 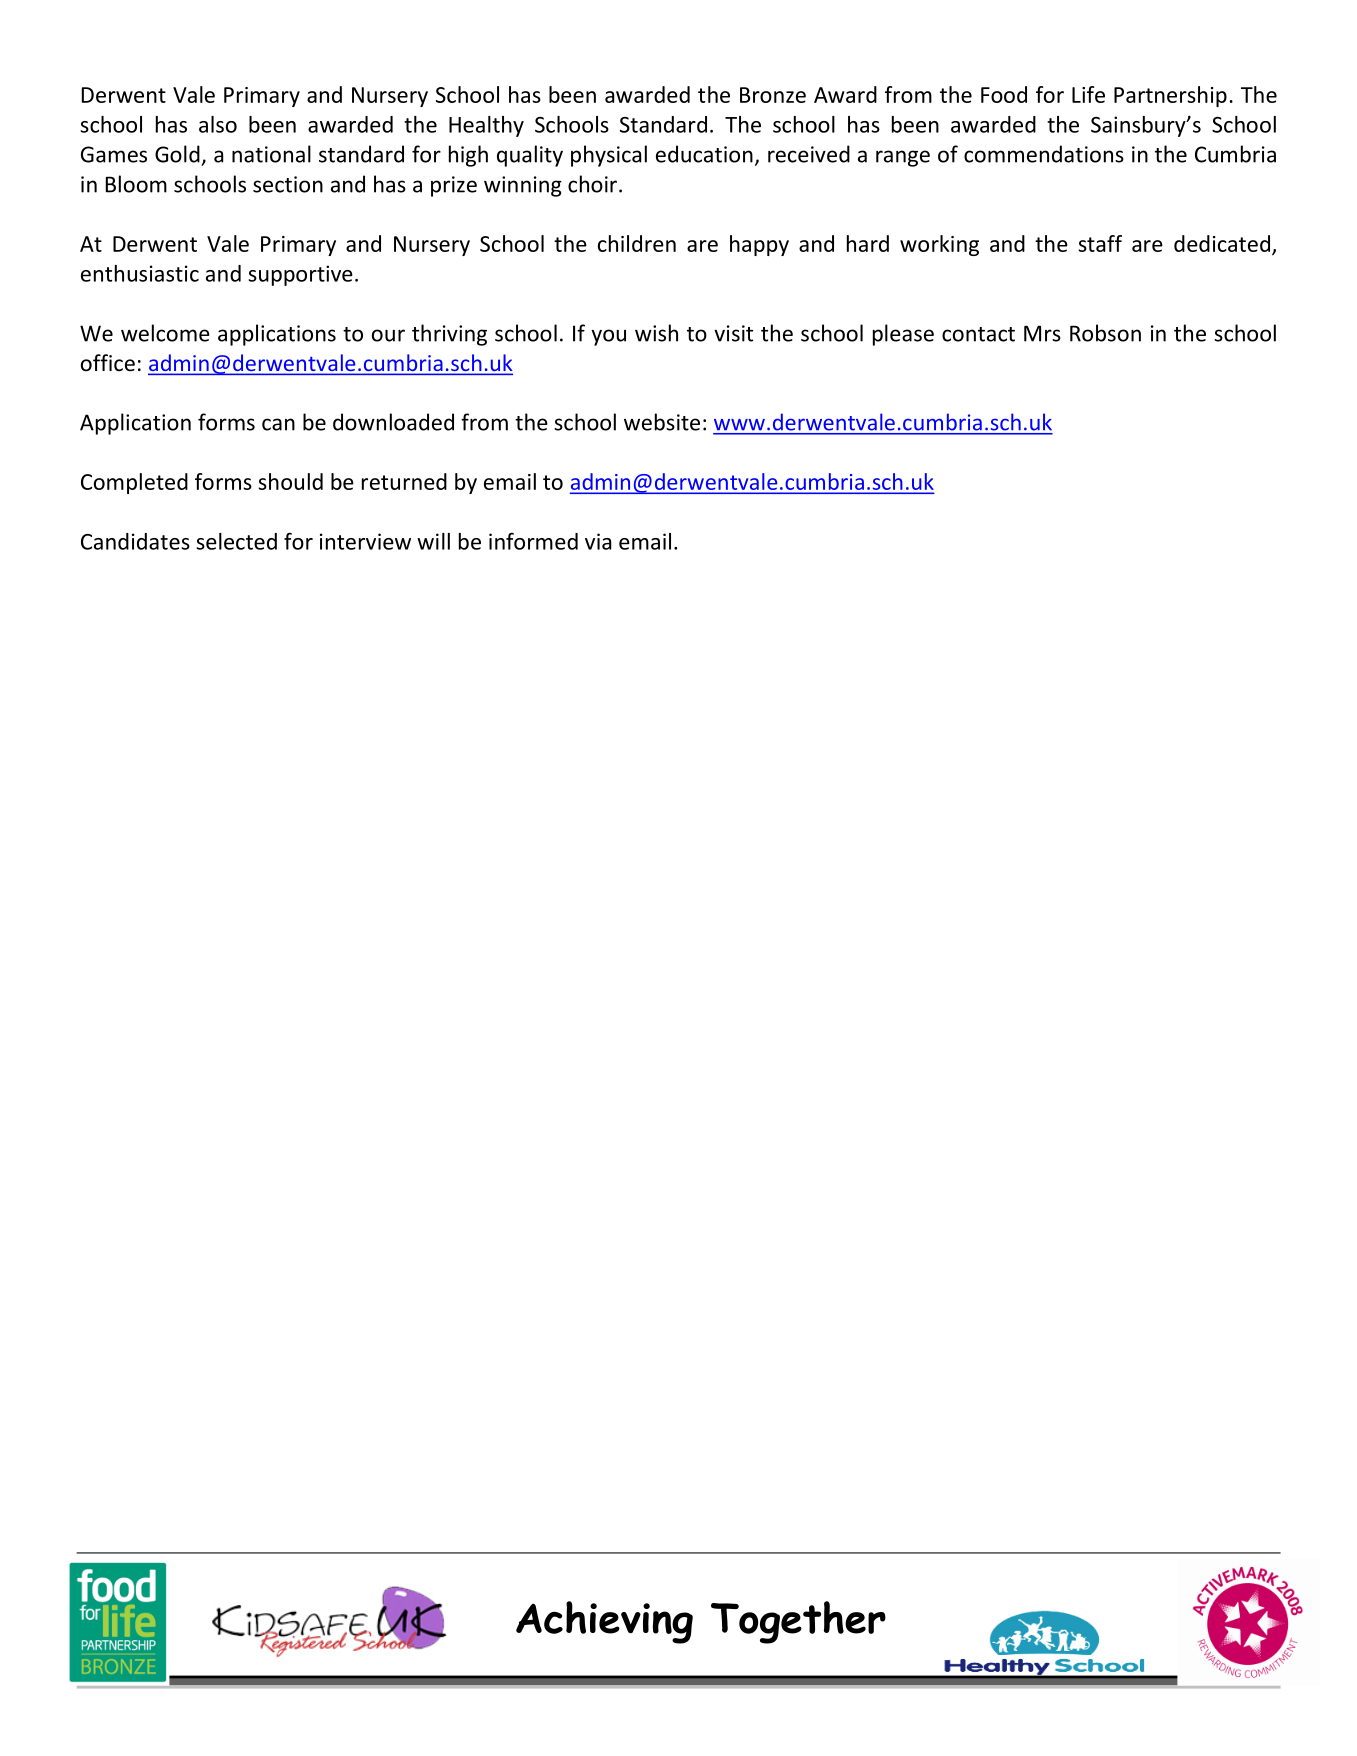 I want to click on Achieving, so click(x=604, y=1622).
